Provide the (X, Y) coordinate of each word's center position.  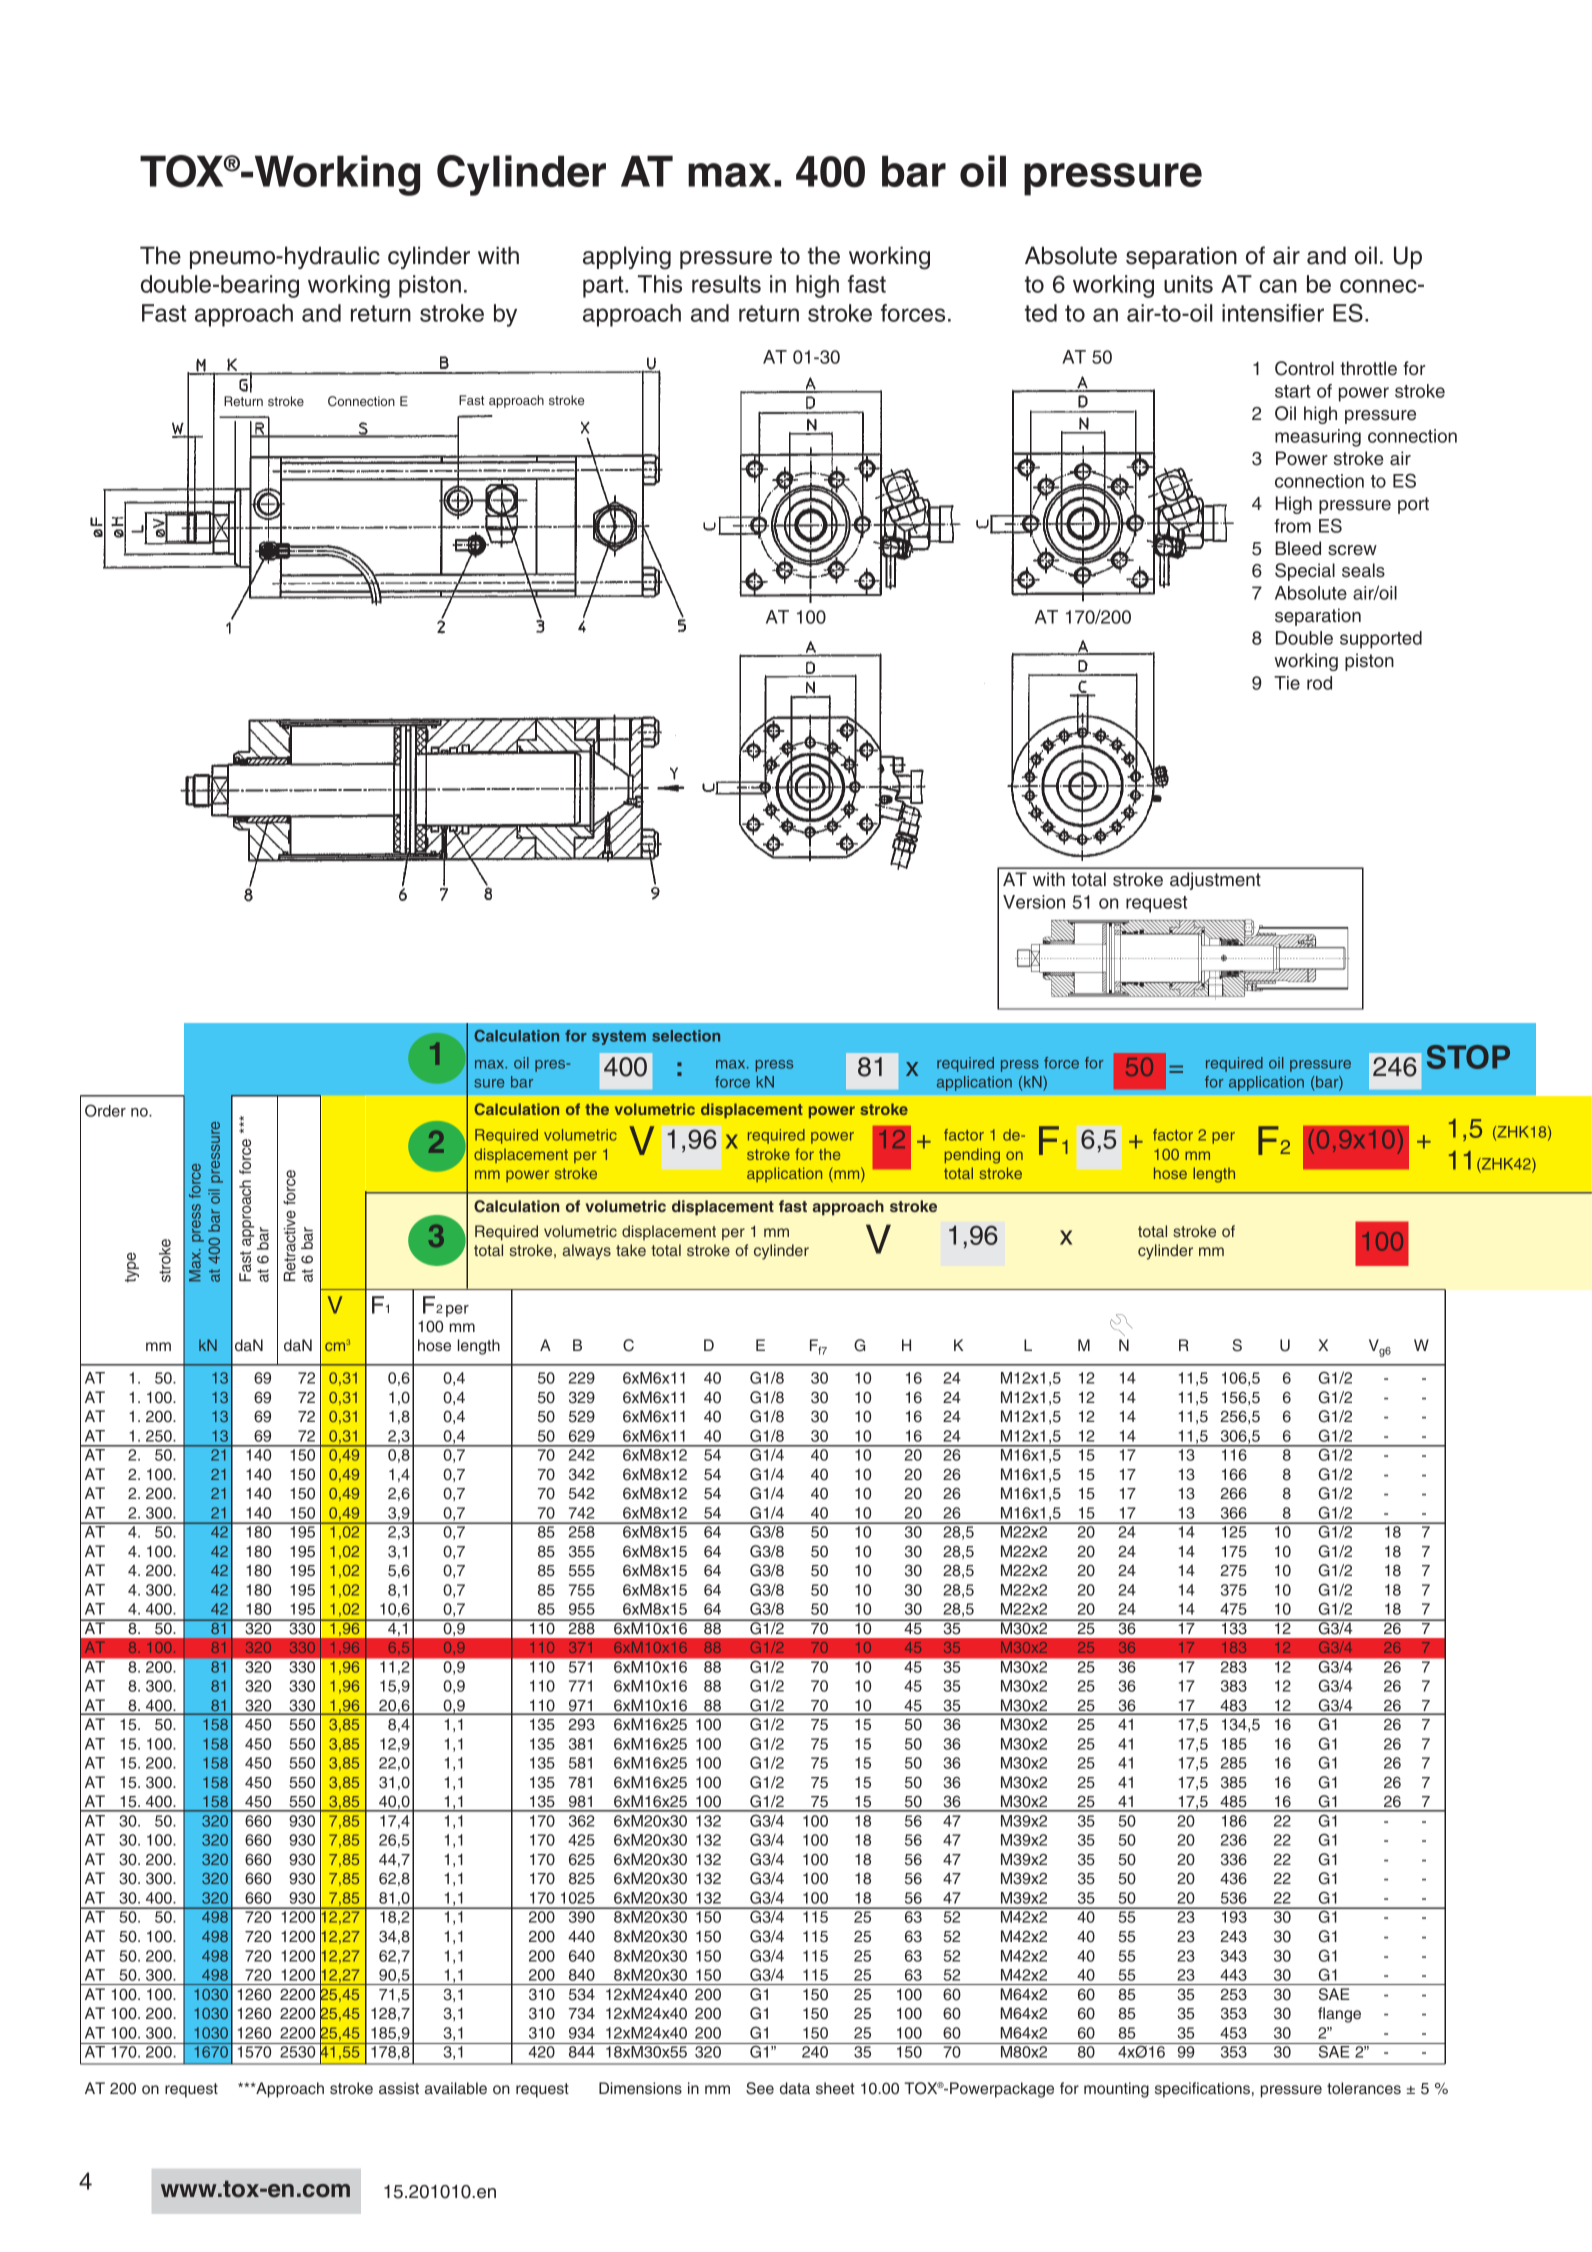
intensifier (1273, 313)
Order (105, 1110)
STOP (1468, 1057)
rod (1319, 683)
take (631, 1250)
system (619, 1038)
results (726, 284)
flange (1339, 2015)
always (586, 1252)
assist (399, 2088)
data (795, 2088)
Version (1034, 902)
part (604, 287)
